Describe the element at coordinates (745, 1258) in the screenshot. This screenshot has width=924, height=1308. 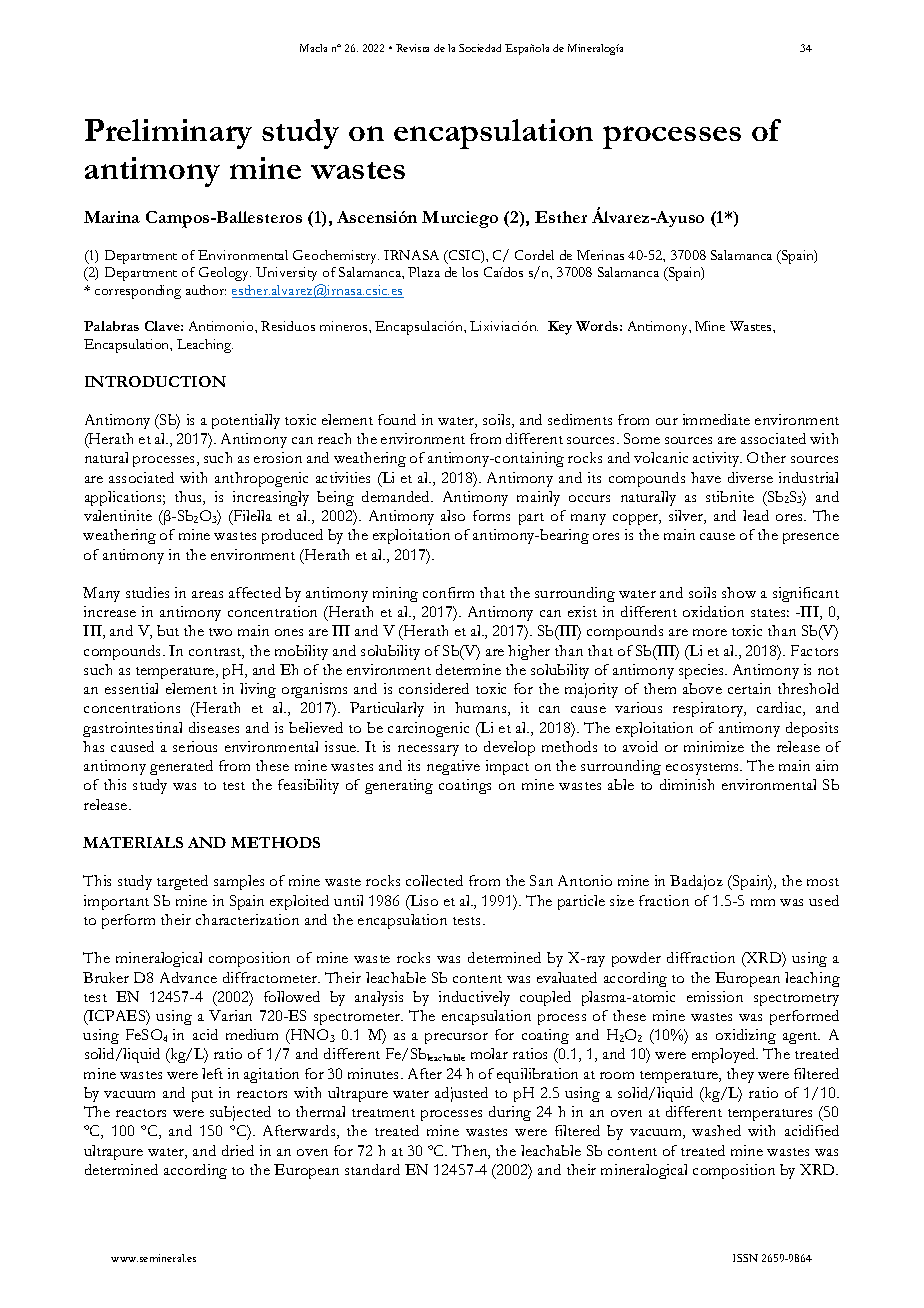
I see `ISSN` at that location.
